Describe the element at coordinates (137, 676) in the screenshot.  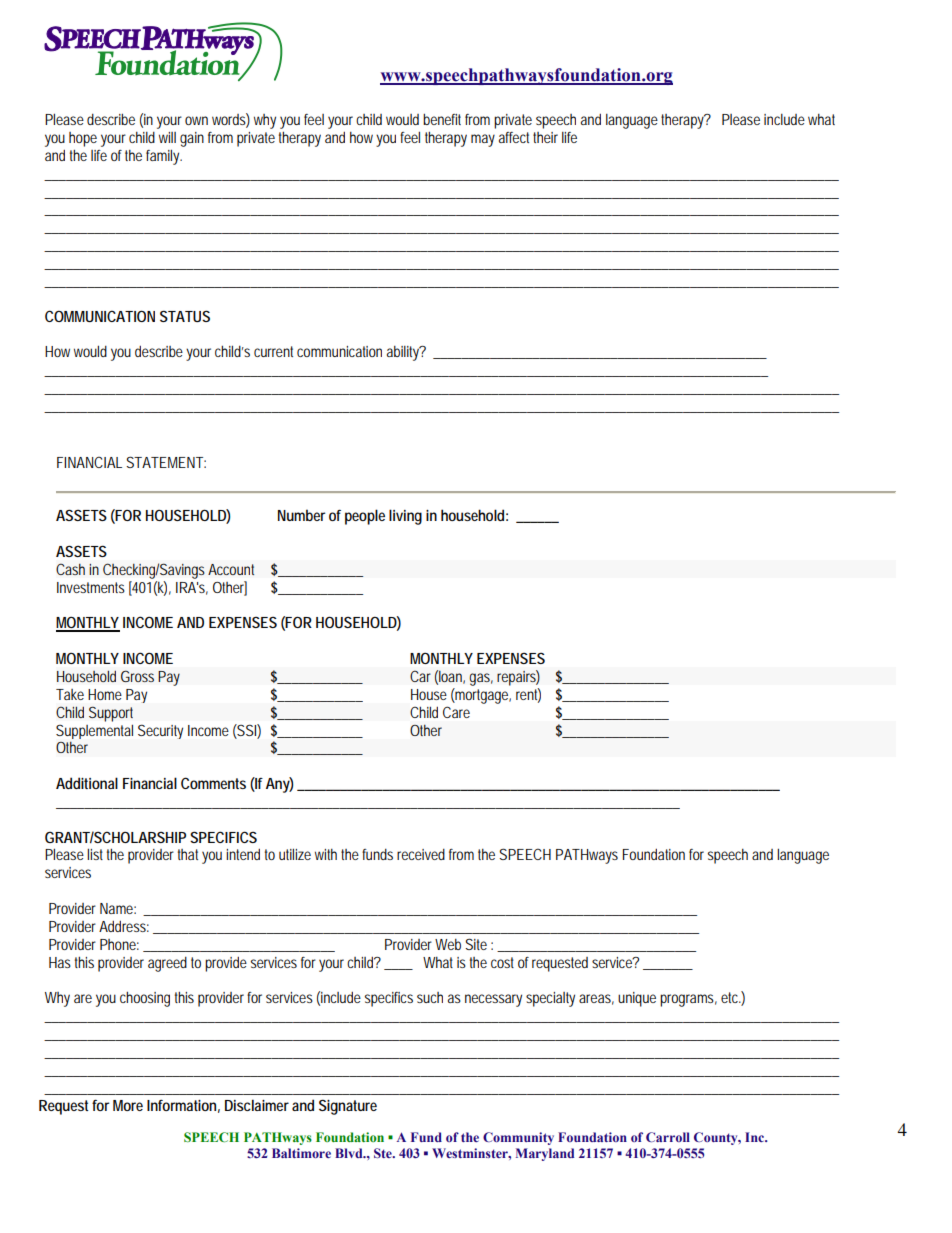
I see `Gross` at that location.
